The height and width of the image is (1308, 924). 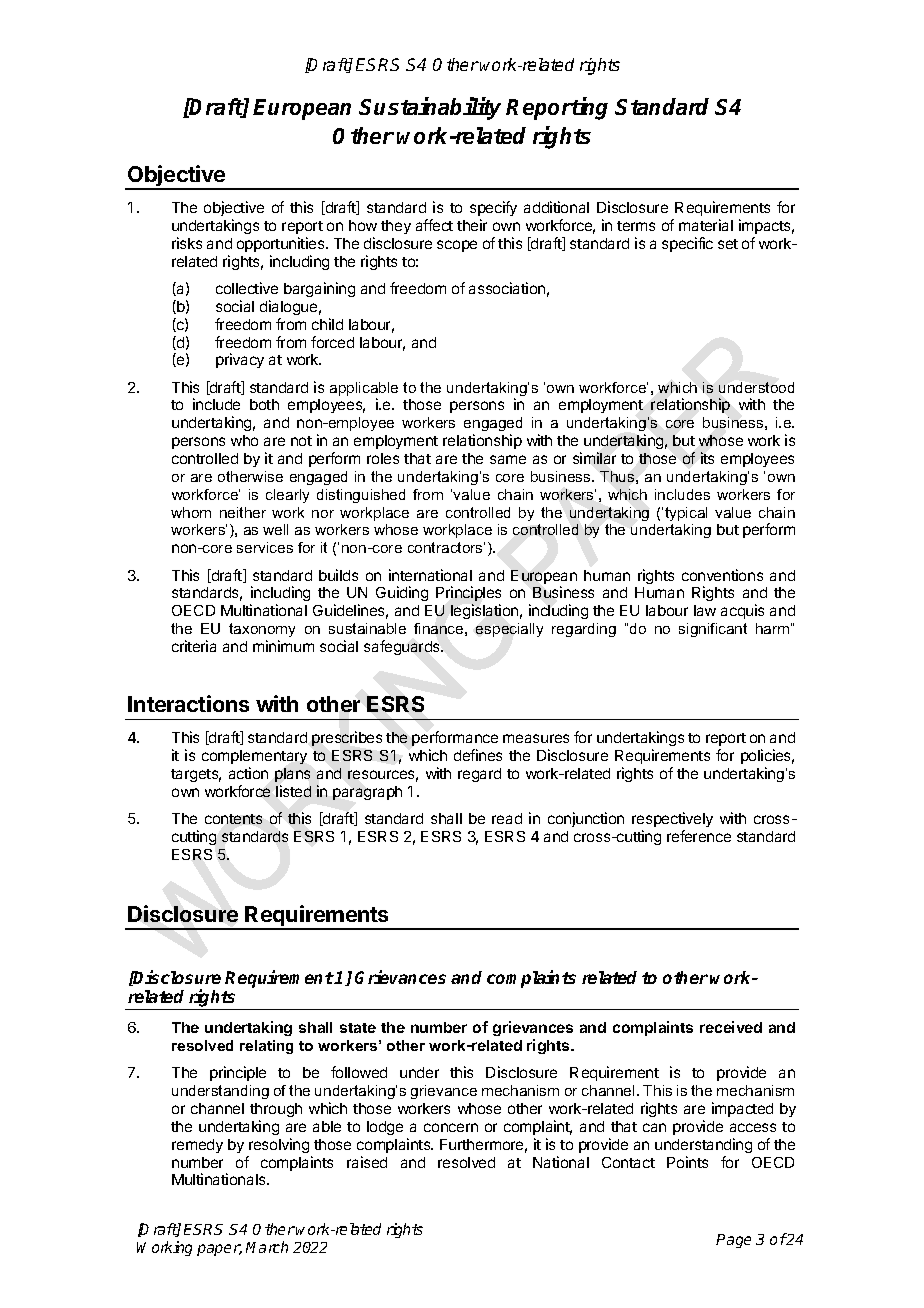 What do you see at coordinates (430, 108) in the image?
I see `Sustainability` at bounding box center [430, 108].
